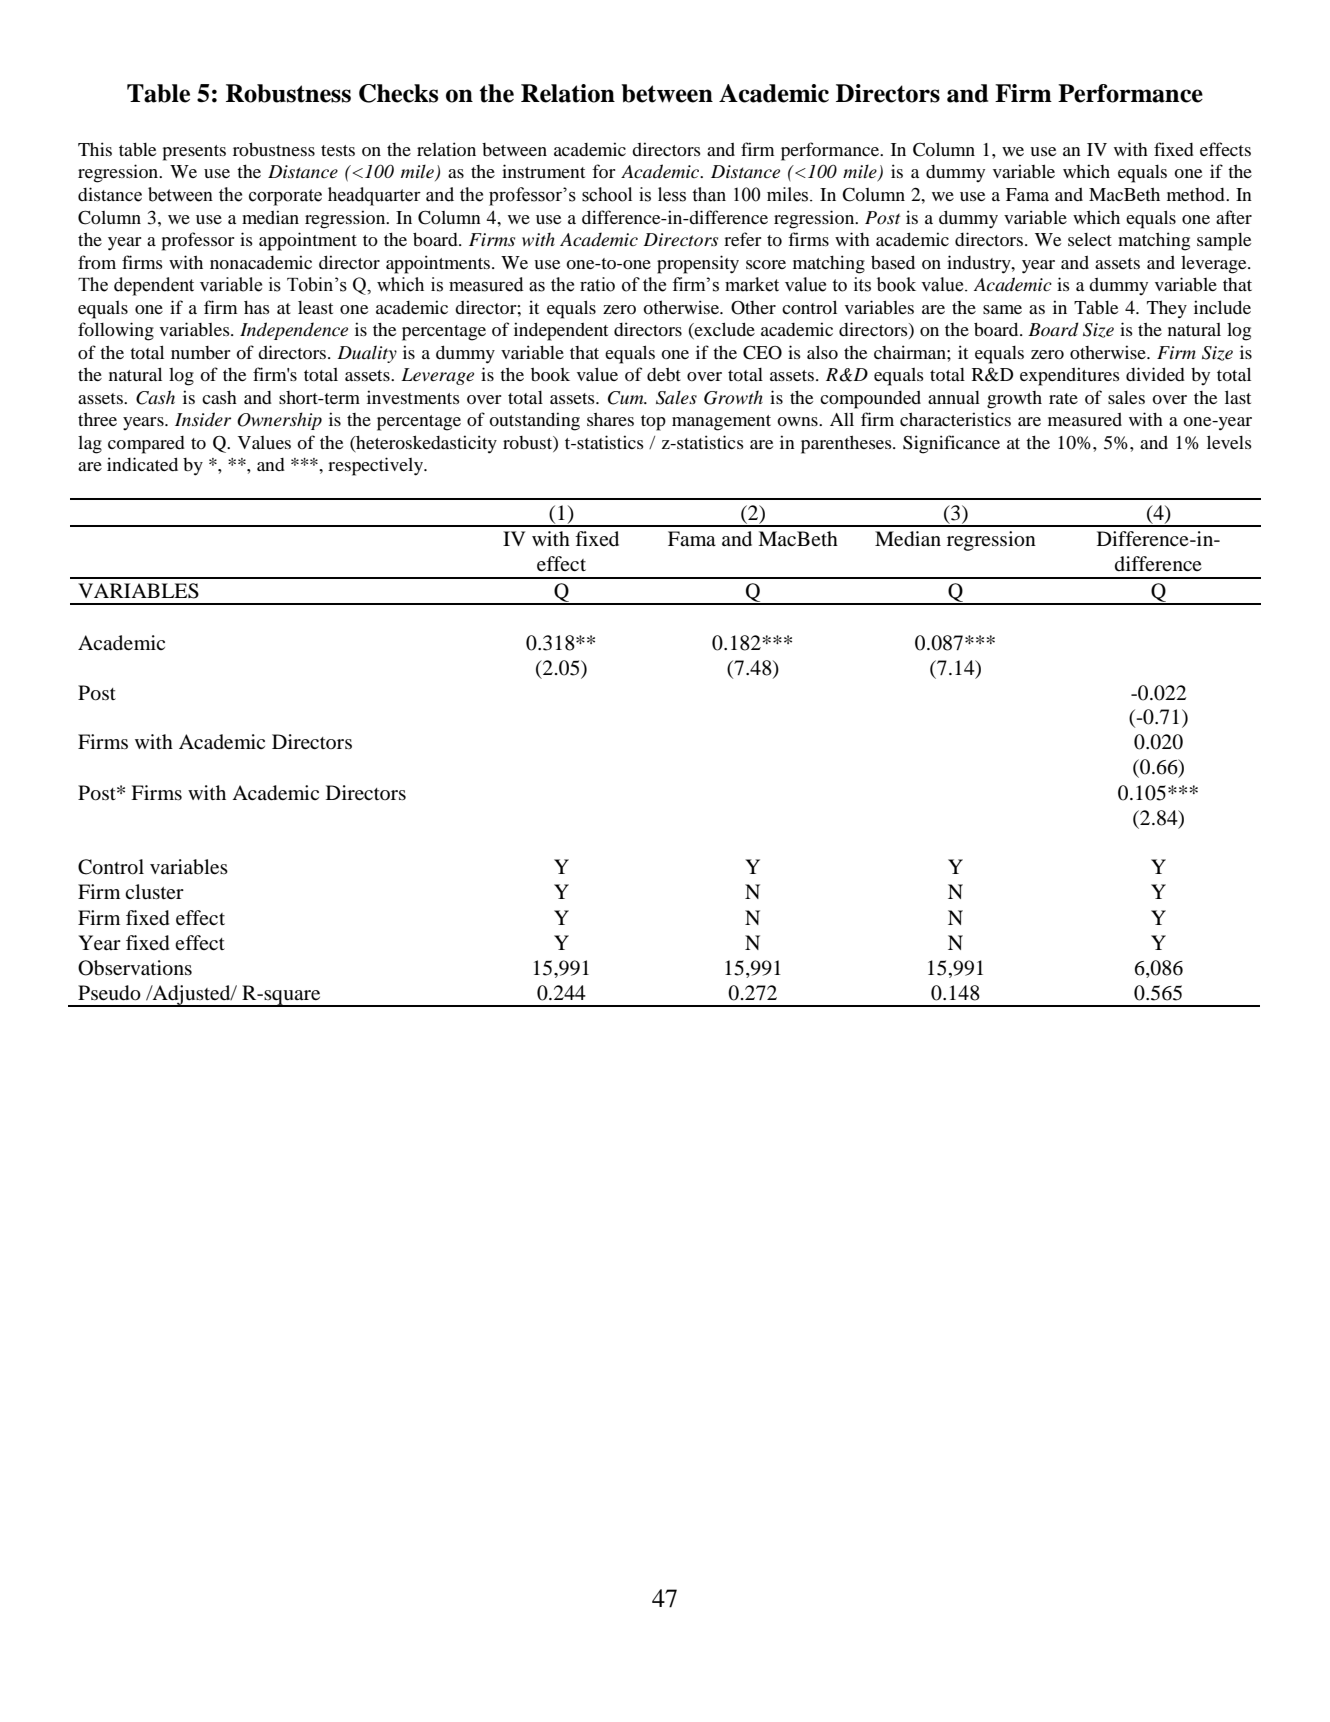 The height and width of the document is (1722, 1330). Describe the element at coordinates (1229, 442) in the document. I see `levels` at that location.
